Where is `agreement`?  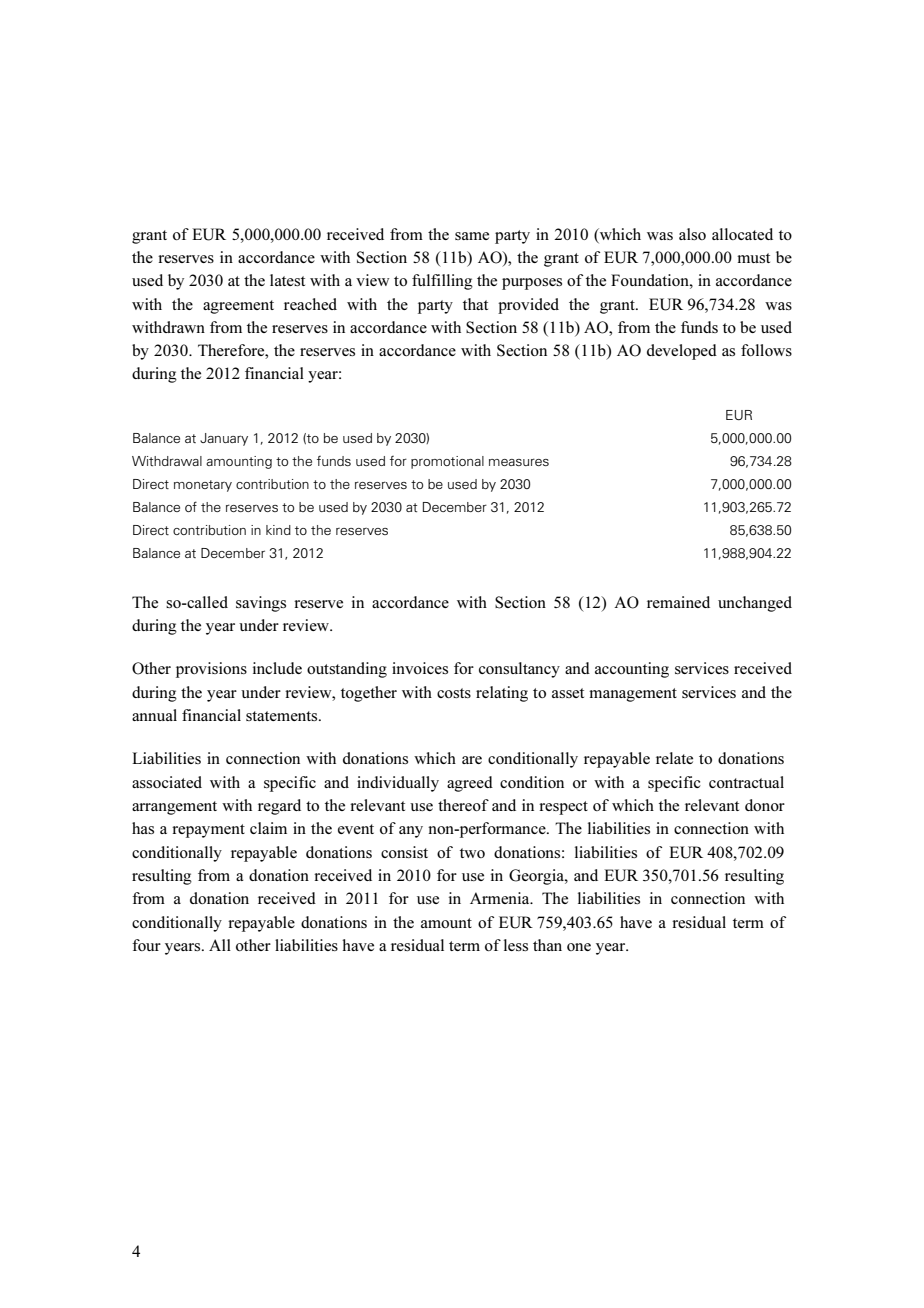
agreement is located at coordinates (238, 307).
